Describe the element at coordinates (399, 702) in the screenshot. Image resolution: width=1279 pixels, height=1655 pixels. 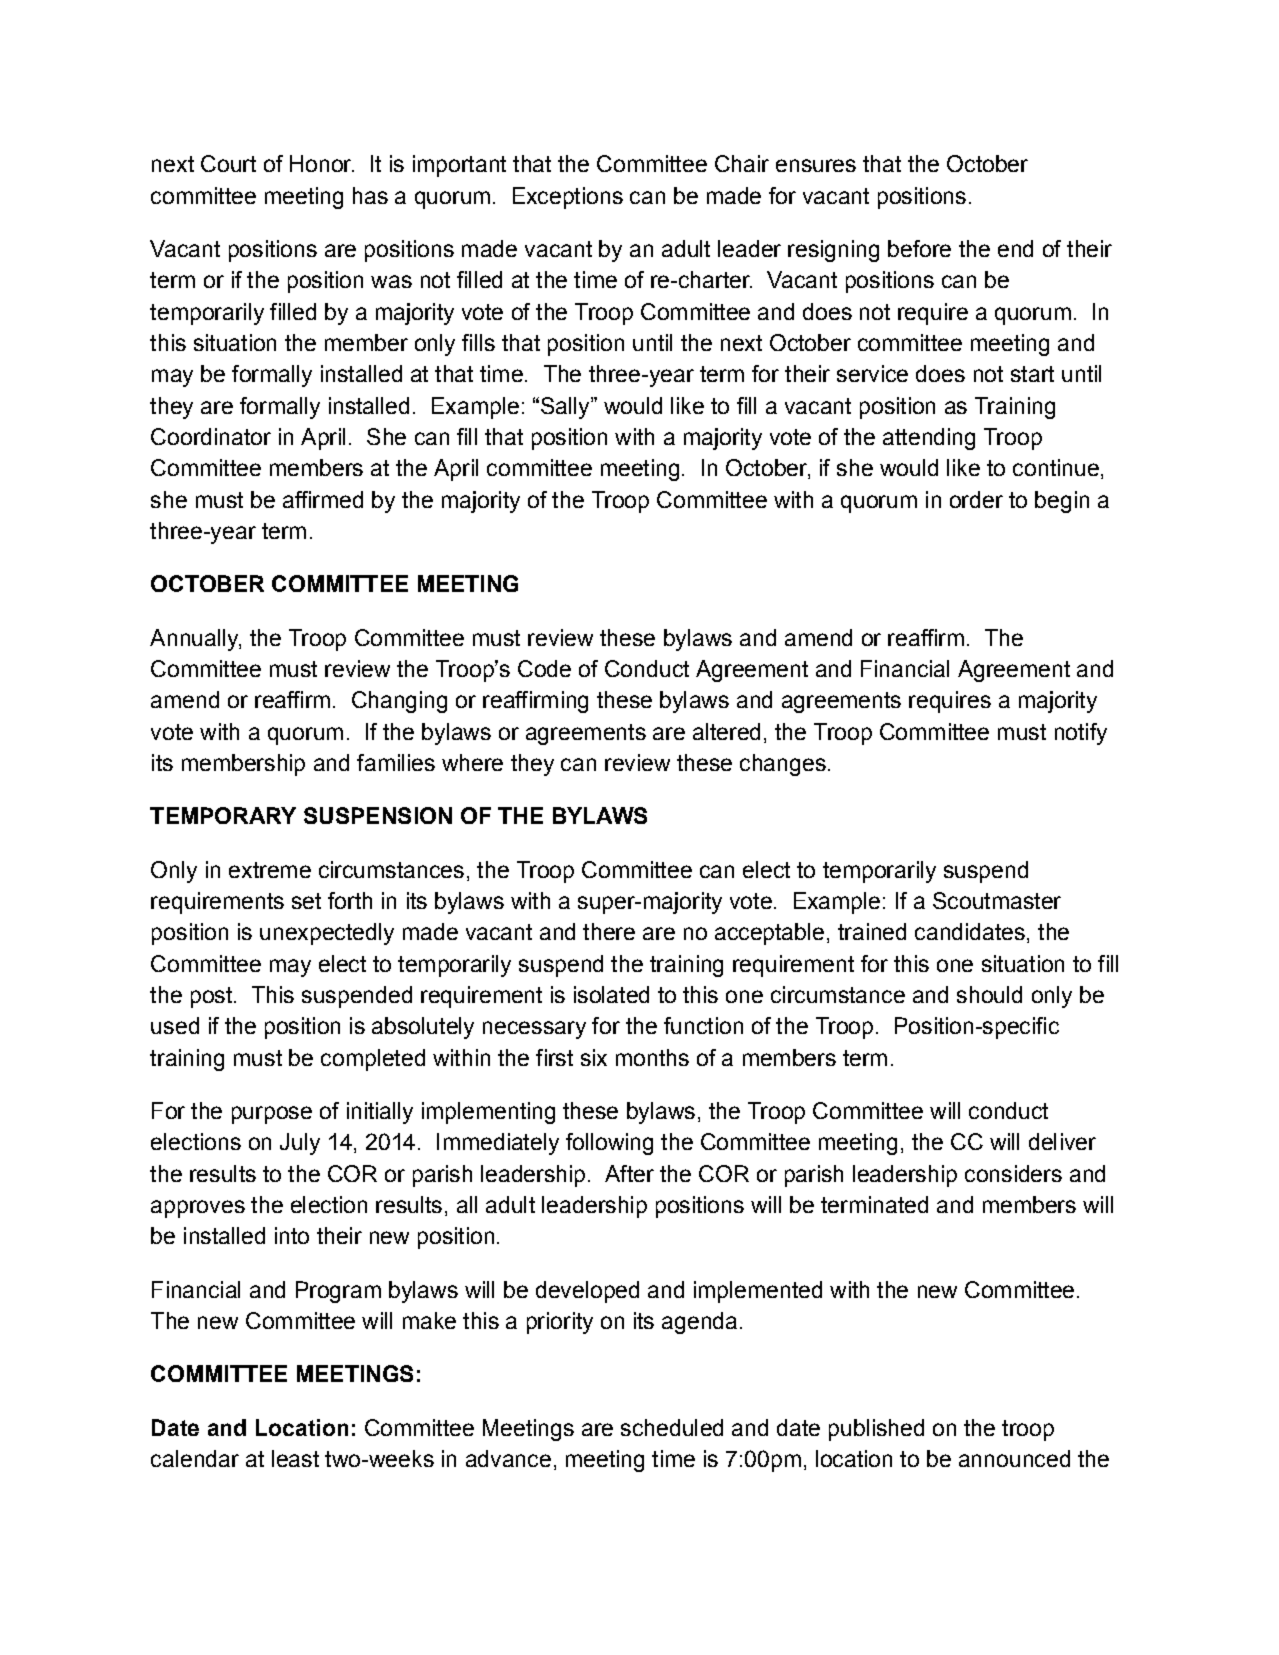
I see `Changing` at that location.
